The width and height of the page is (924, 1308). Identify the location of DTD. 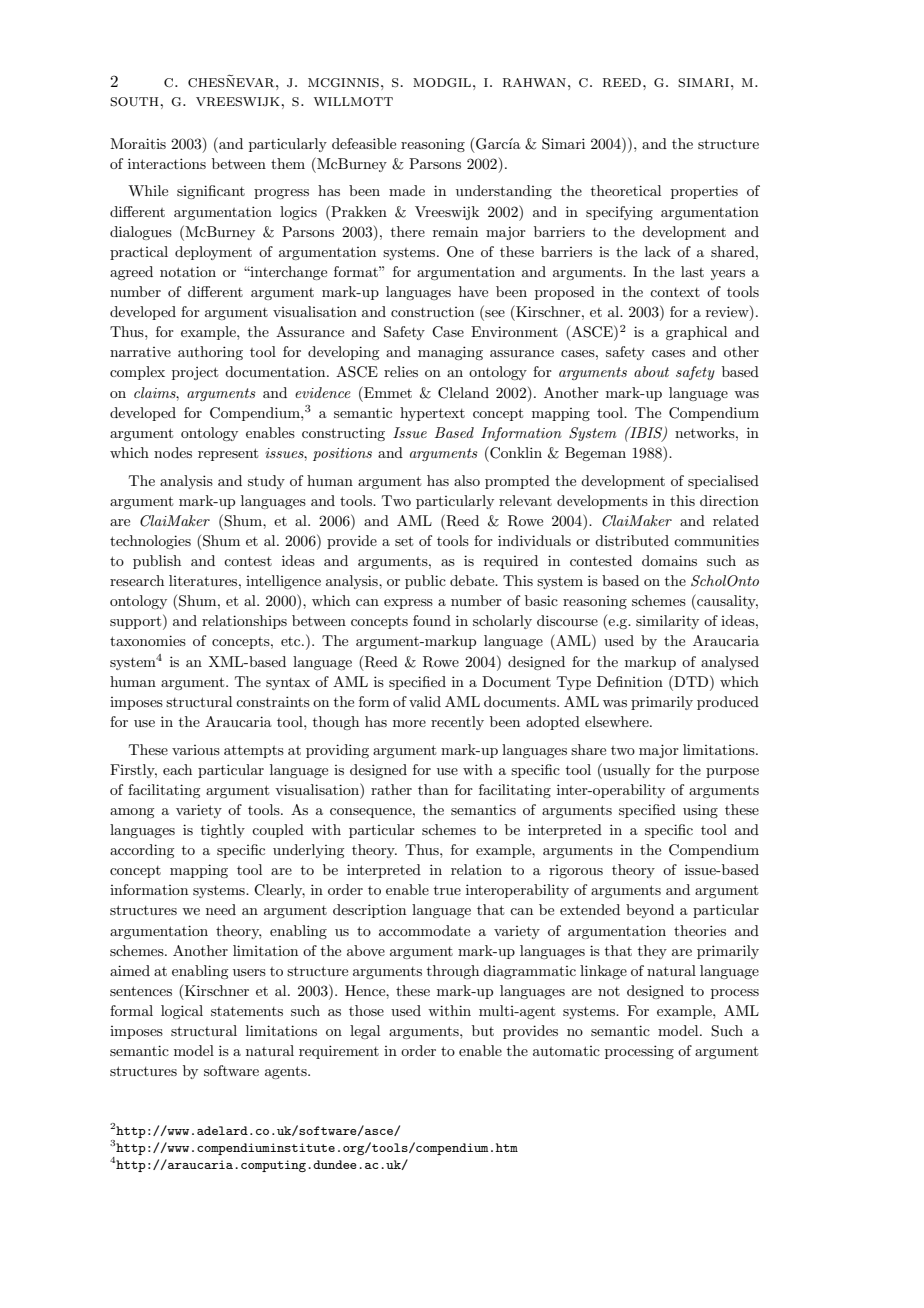
(691, 681).
